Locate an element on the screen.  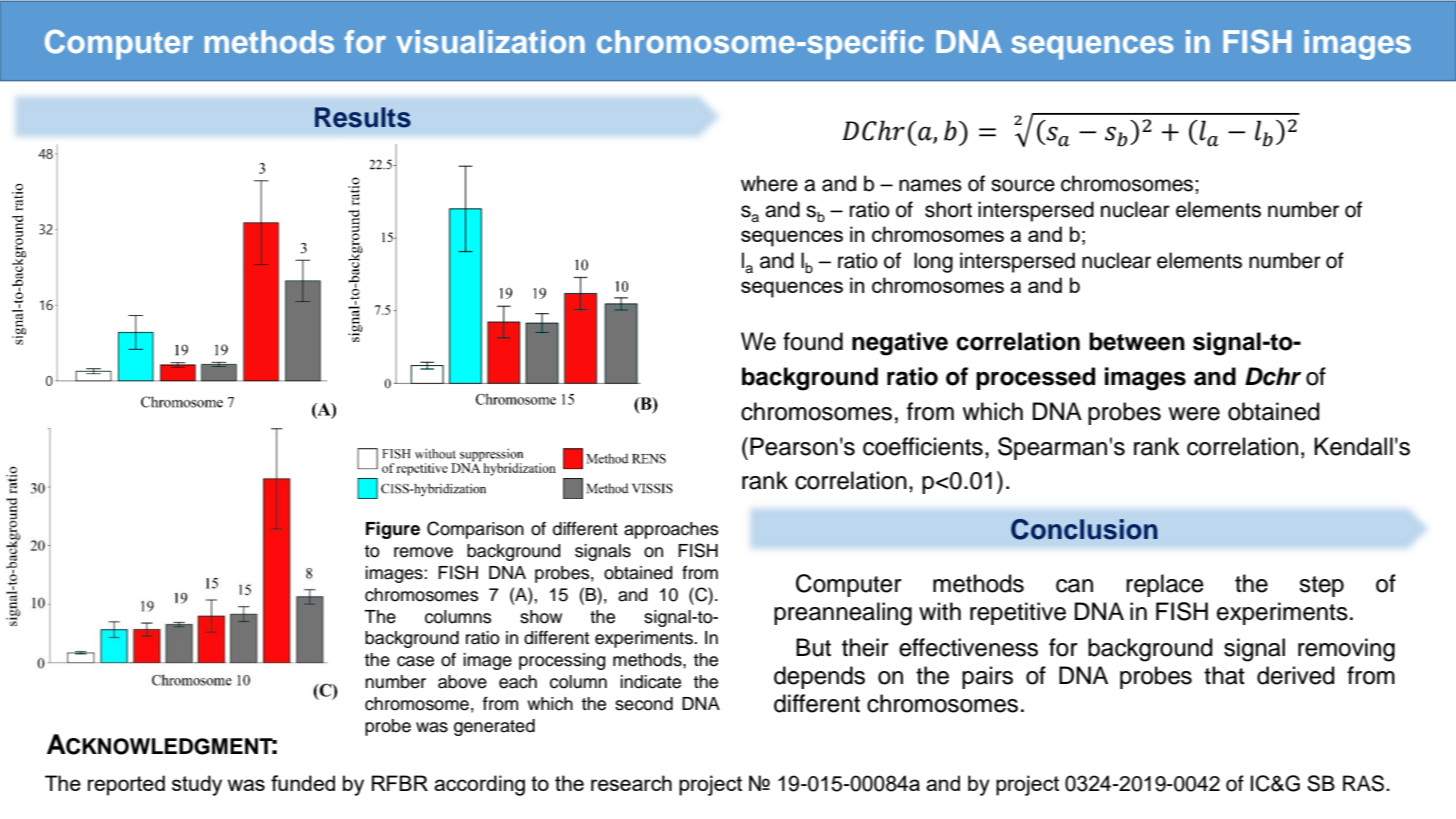
between is located at coordinates (1137, 341).
